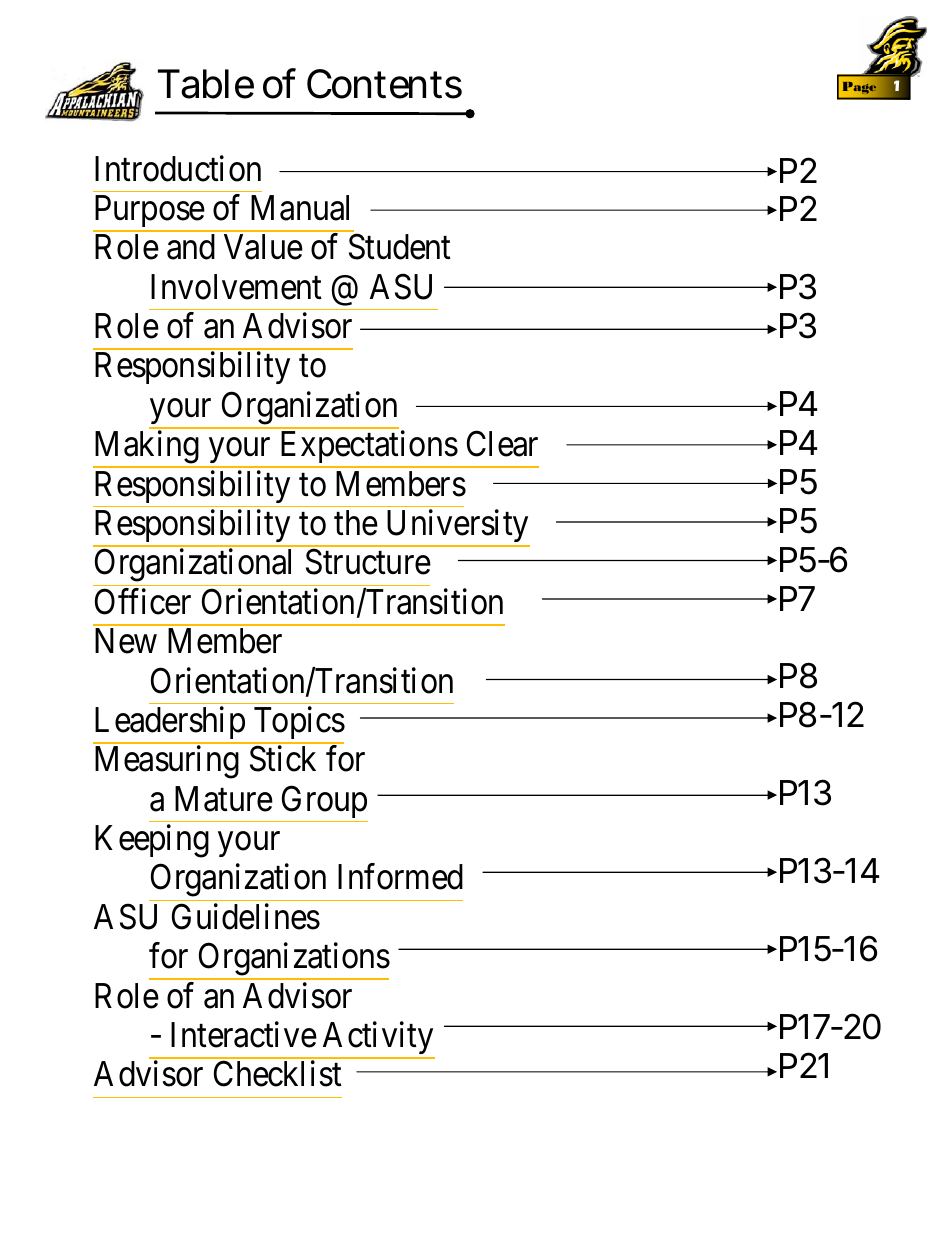 The height and width of the image is (1233, 952). I want to click on Clear, so click(502, 444).
